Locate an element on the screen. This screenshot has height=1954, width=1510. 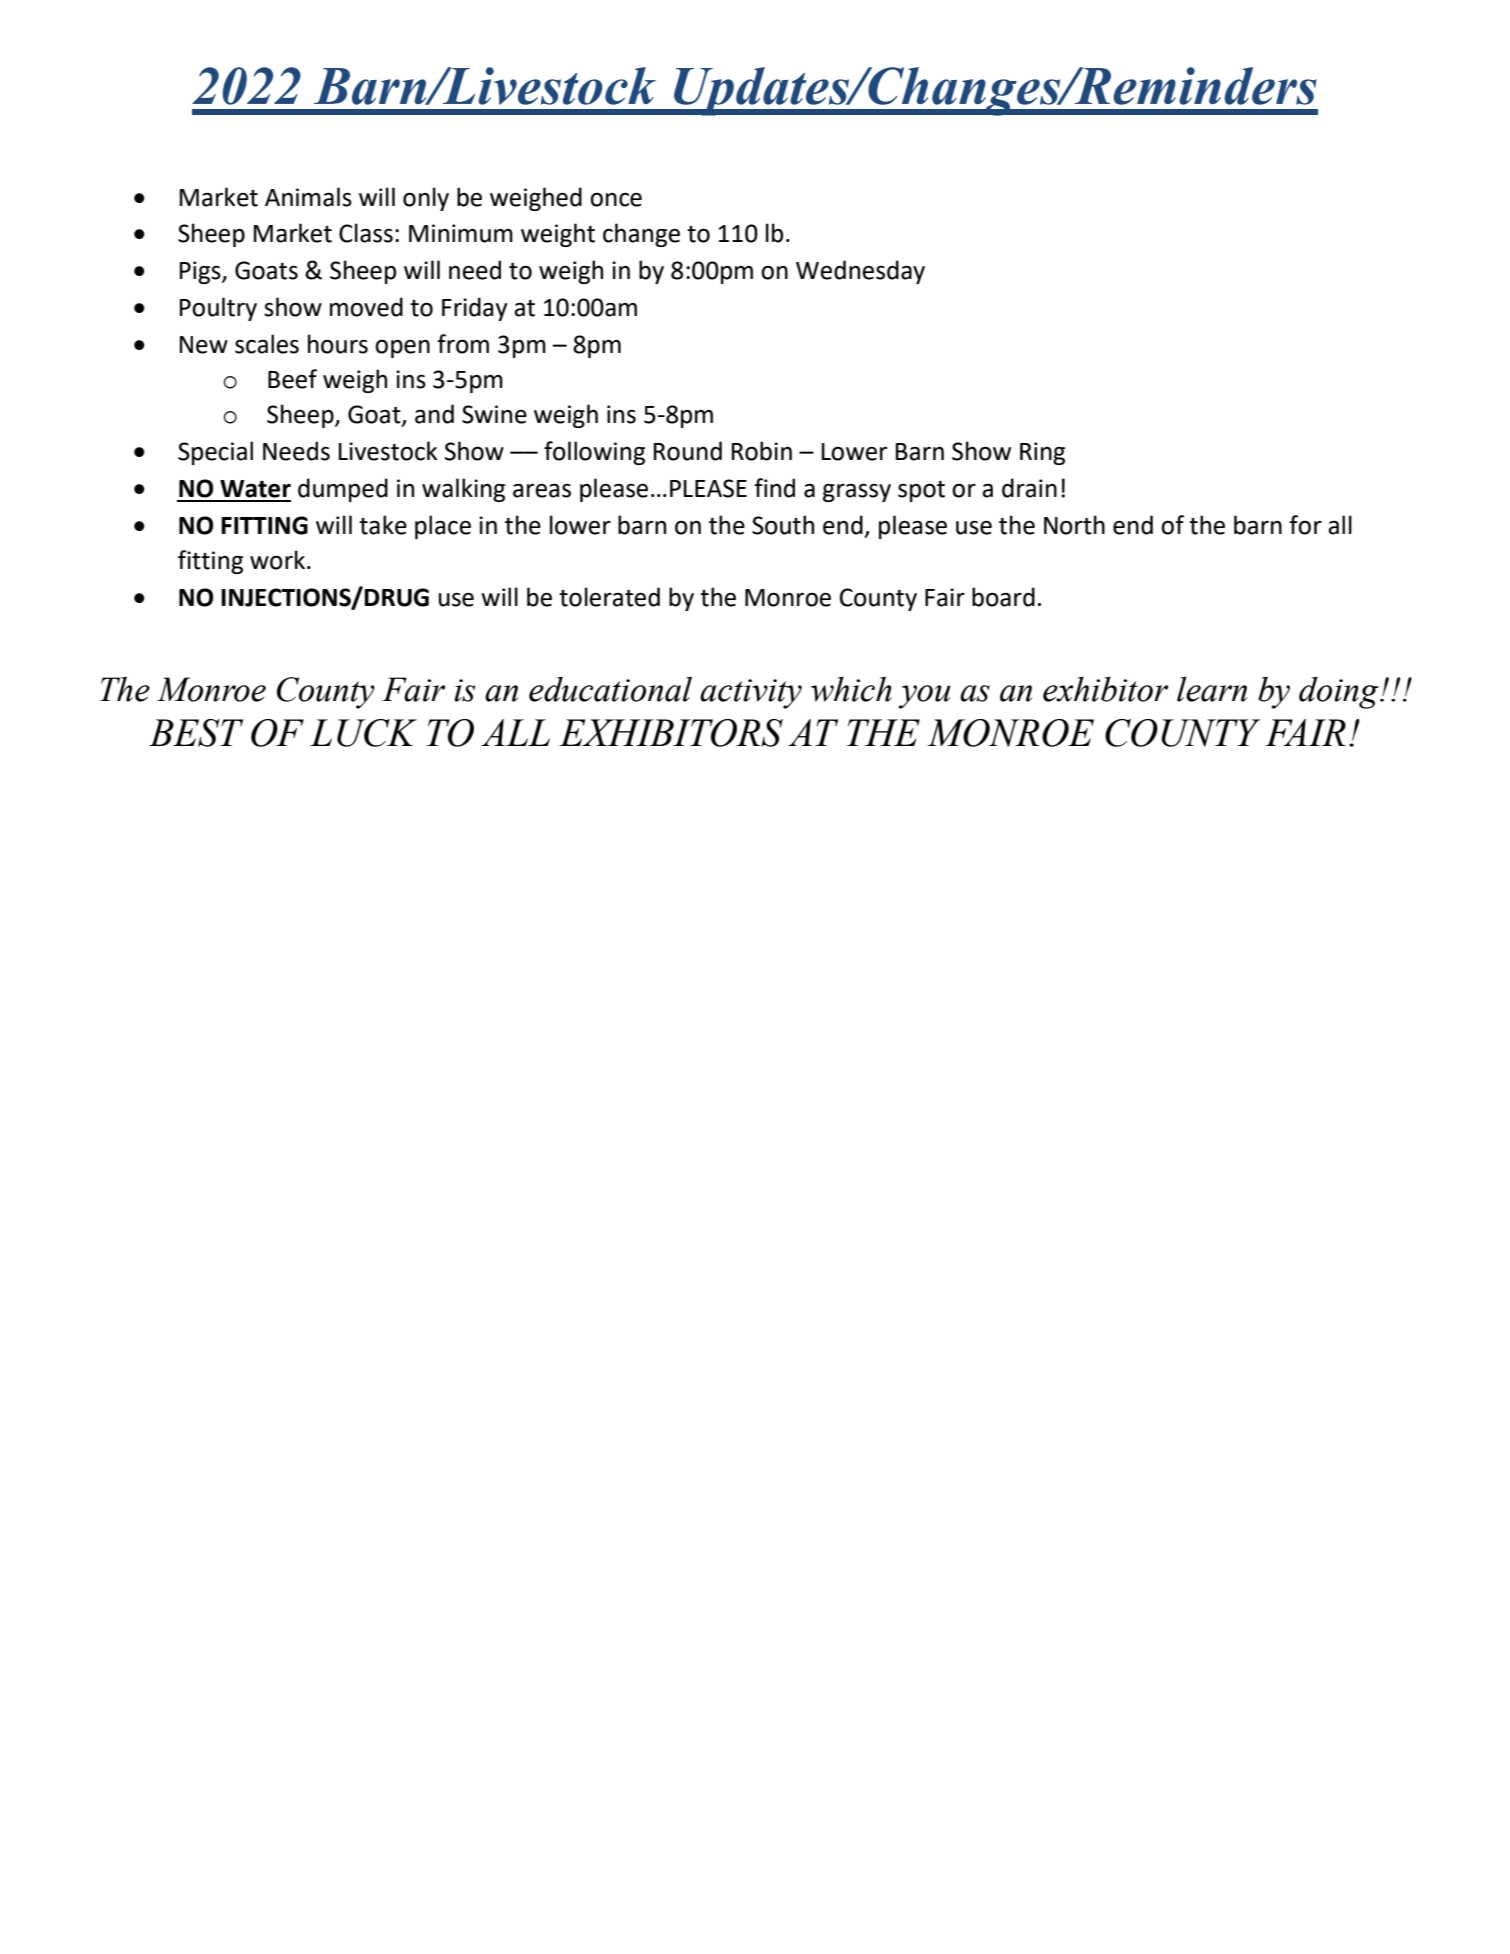
LUCK is located at coordinates (363, 733).
